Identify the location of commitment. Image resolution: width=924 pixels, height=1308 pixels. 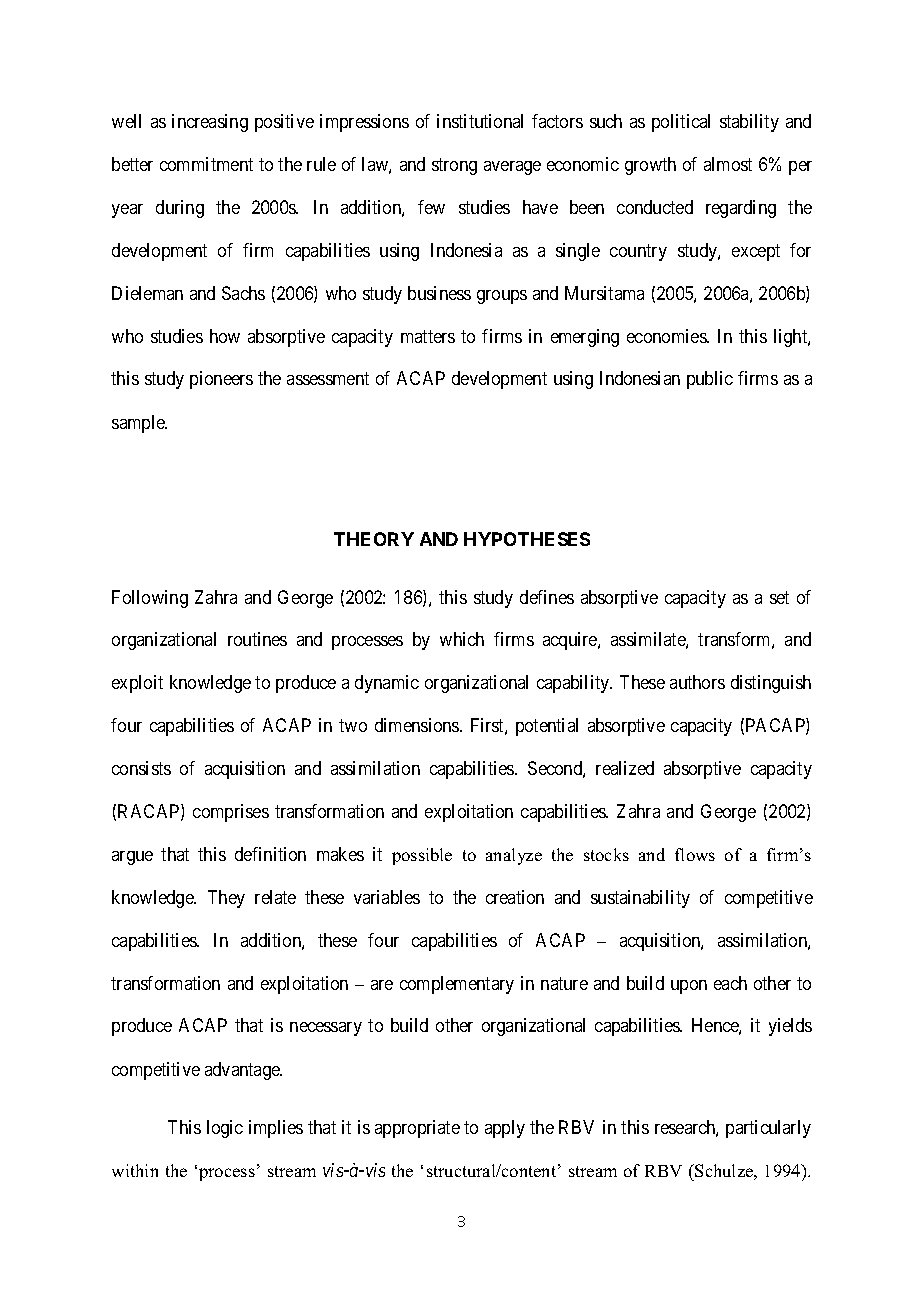
(206, 164).
